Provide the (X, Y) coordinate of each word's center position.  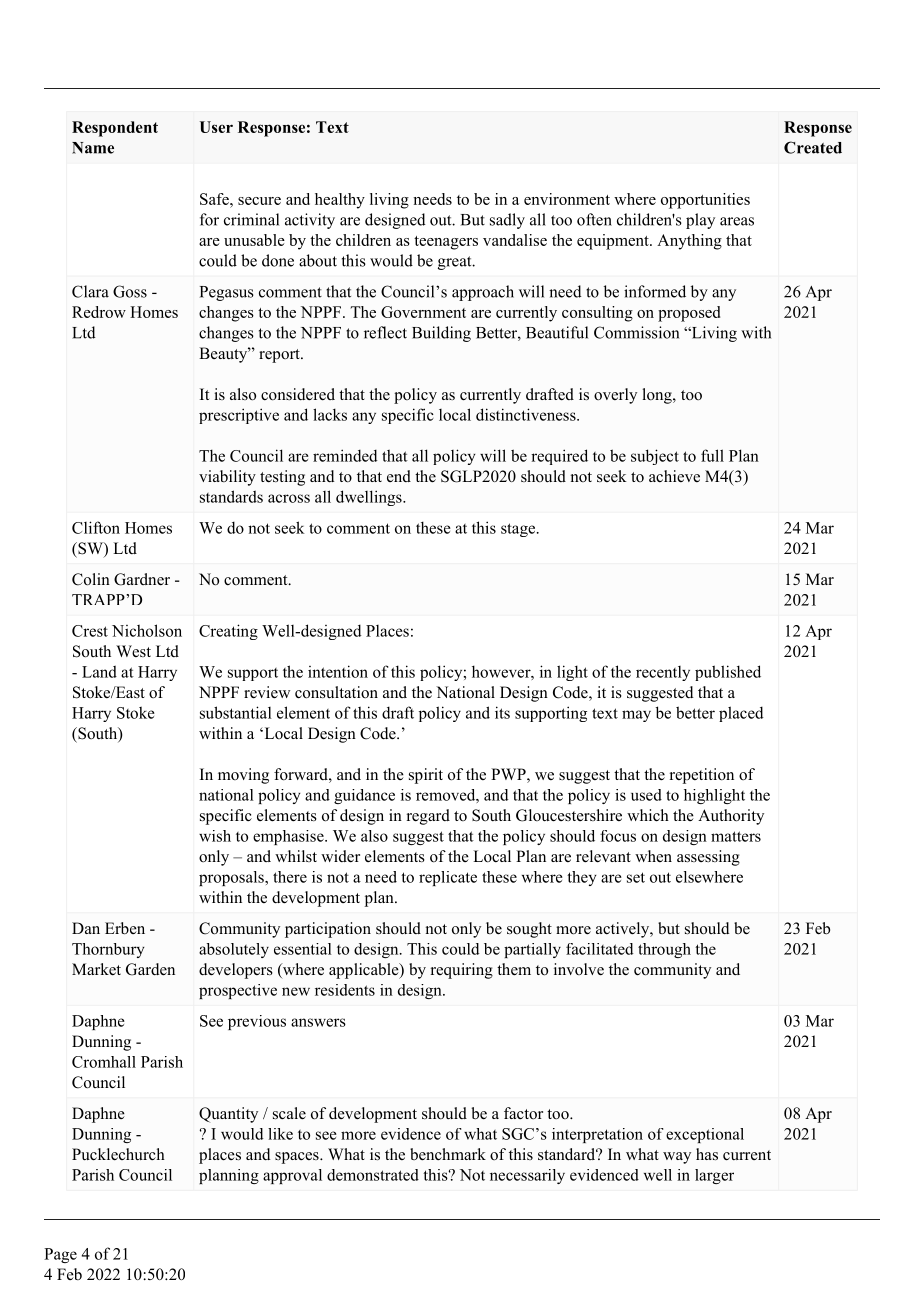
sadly (507, 221)
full (712, 455)
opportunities (705, 201)
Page (60, 1255)
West (133, 651)
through (664, 950)
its (502, 712)
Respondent (115, 129)
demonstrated (373, 1175)
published (728, 673)
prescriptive (239, 416)
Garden (150, 969)
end (399, 476)
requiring (462, 971)
